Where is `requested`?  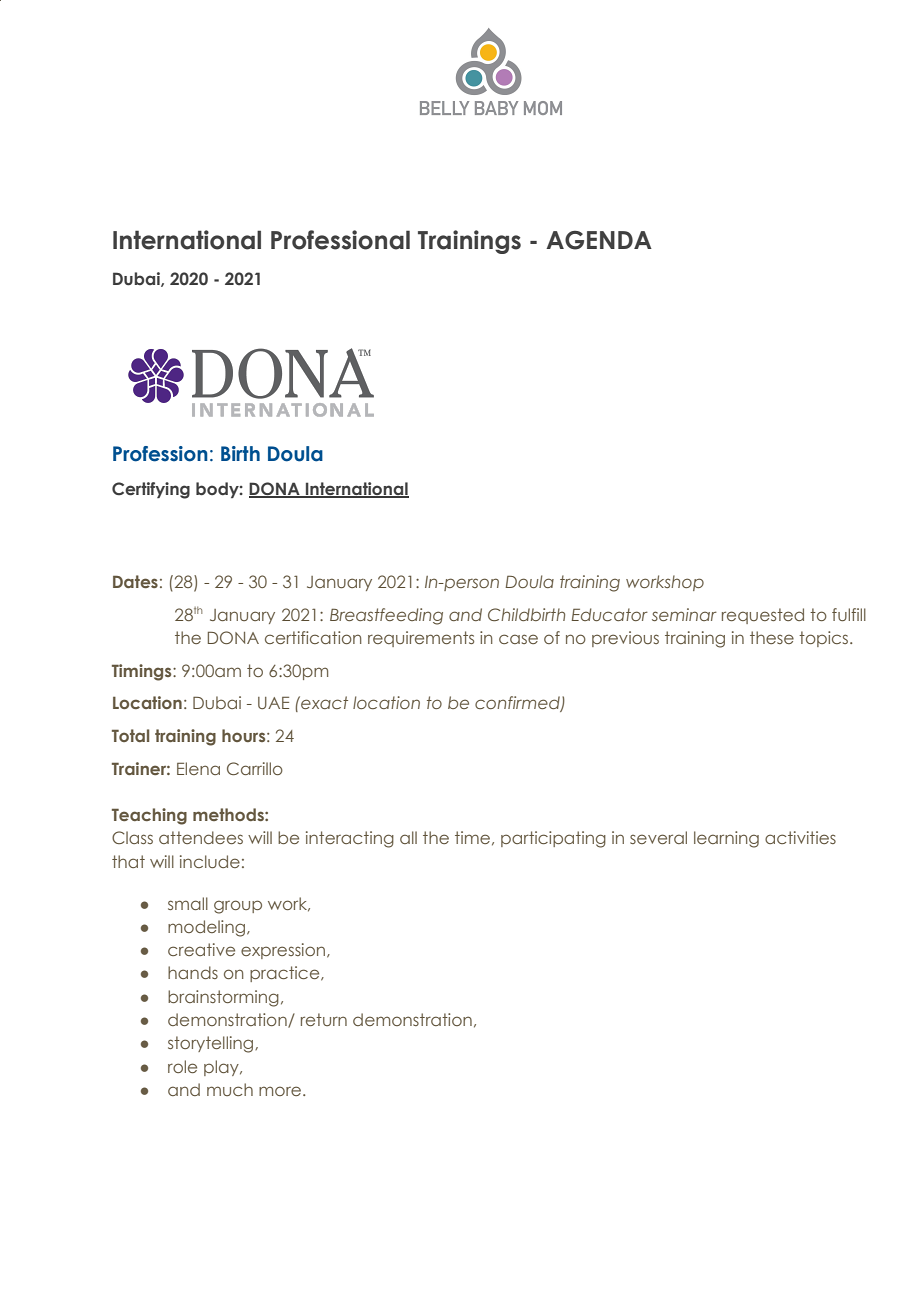 requested is located at coordinates (763, 616).
